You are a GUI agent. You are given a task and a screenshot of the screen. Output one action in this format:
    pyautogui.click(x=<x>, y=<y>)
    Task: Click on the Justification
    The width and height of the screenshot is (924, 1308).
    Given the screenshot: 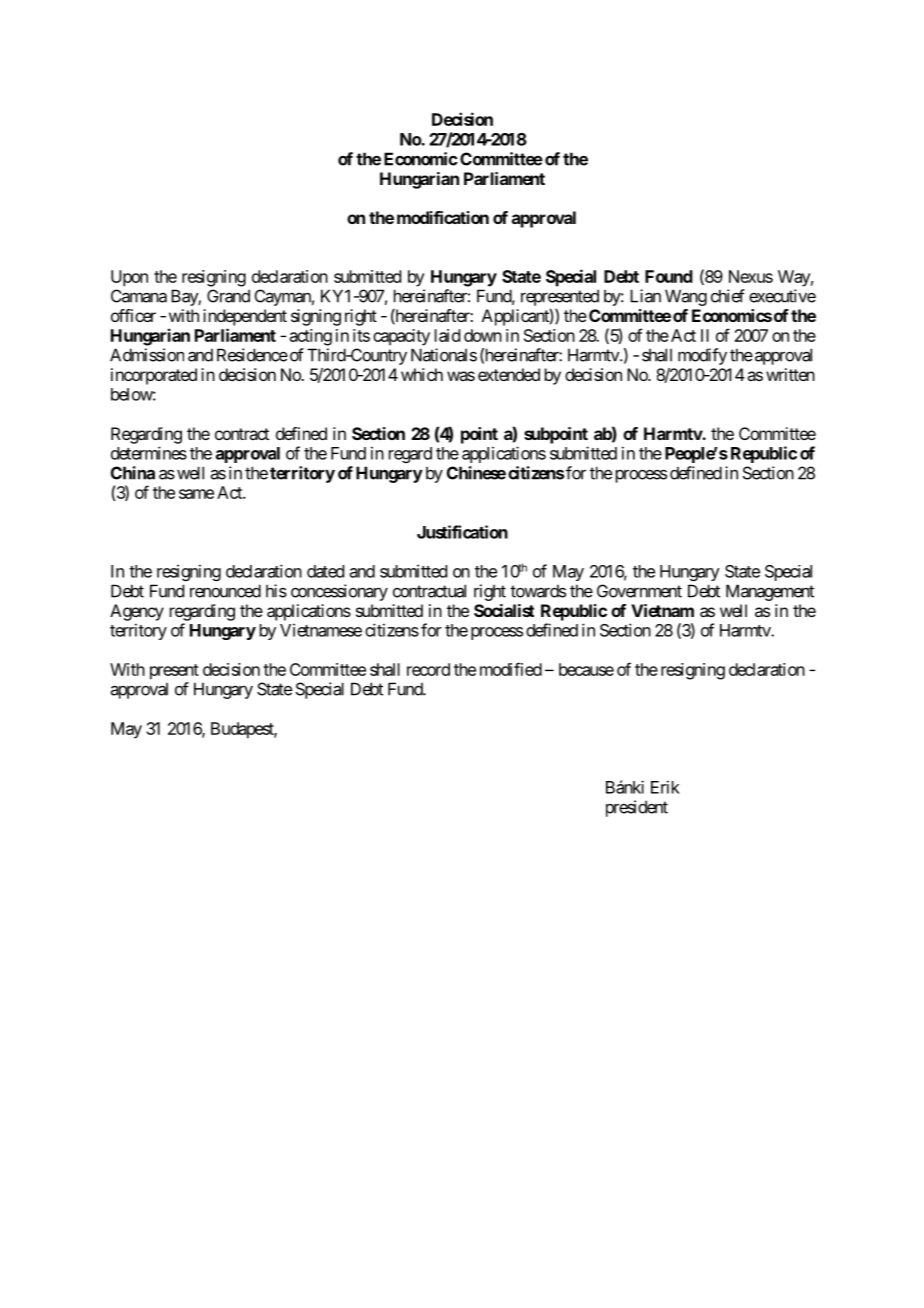 What is the action you would take?
    pyautogui.click(x=462, y=532)
